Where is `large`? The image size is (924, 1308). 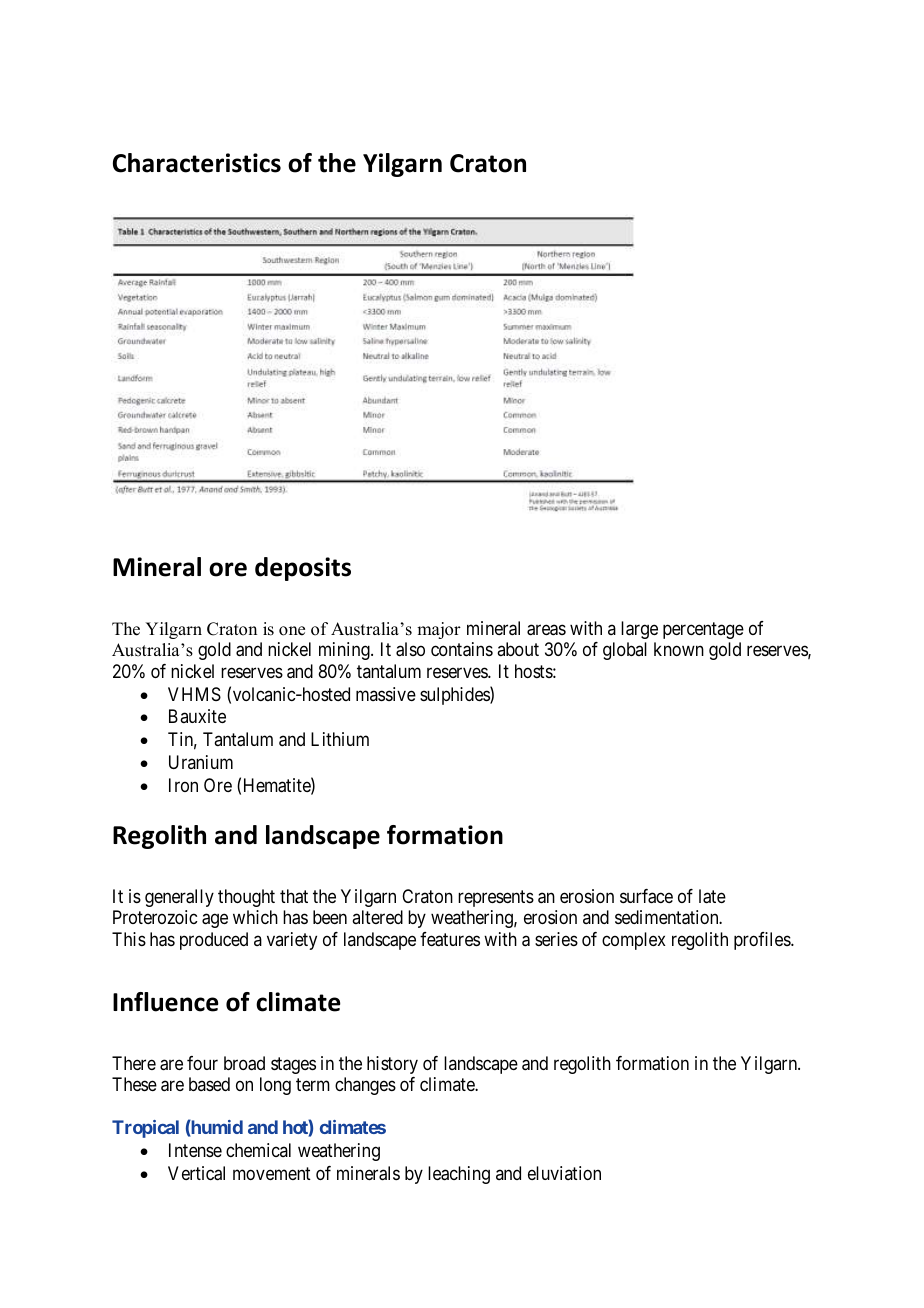 large is located at coordinates (639, 630).
